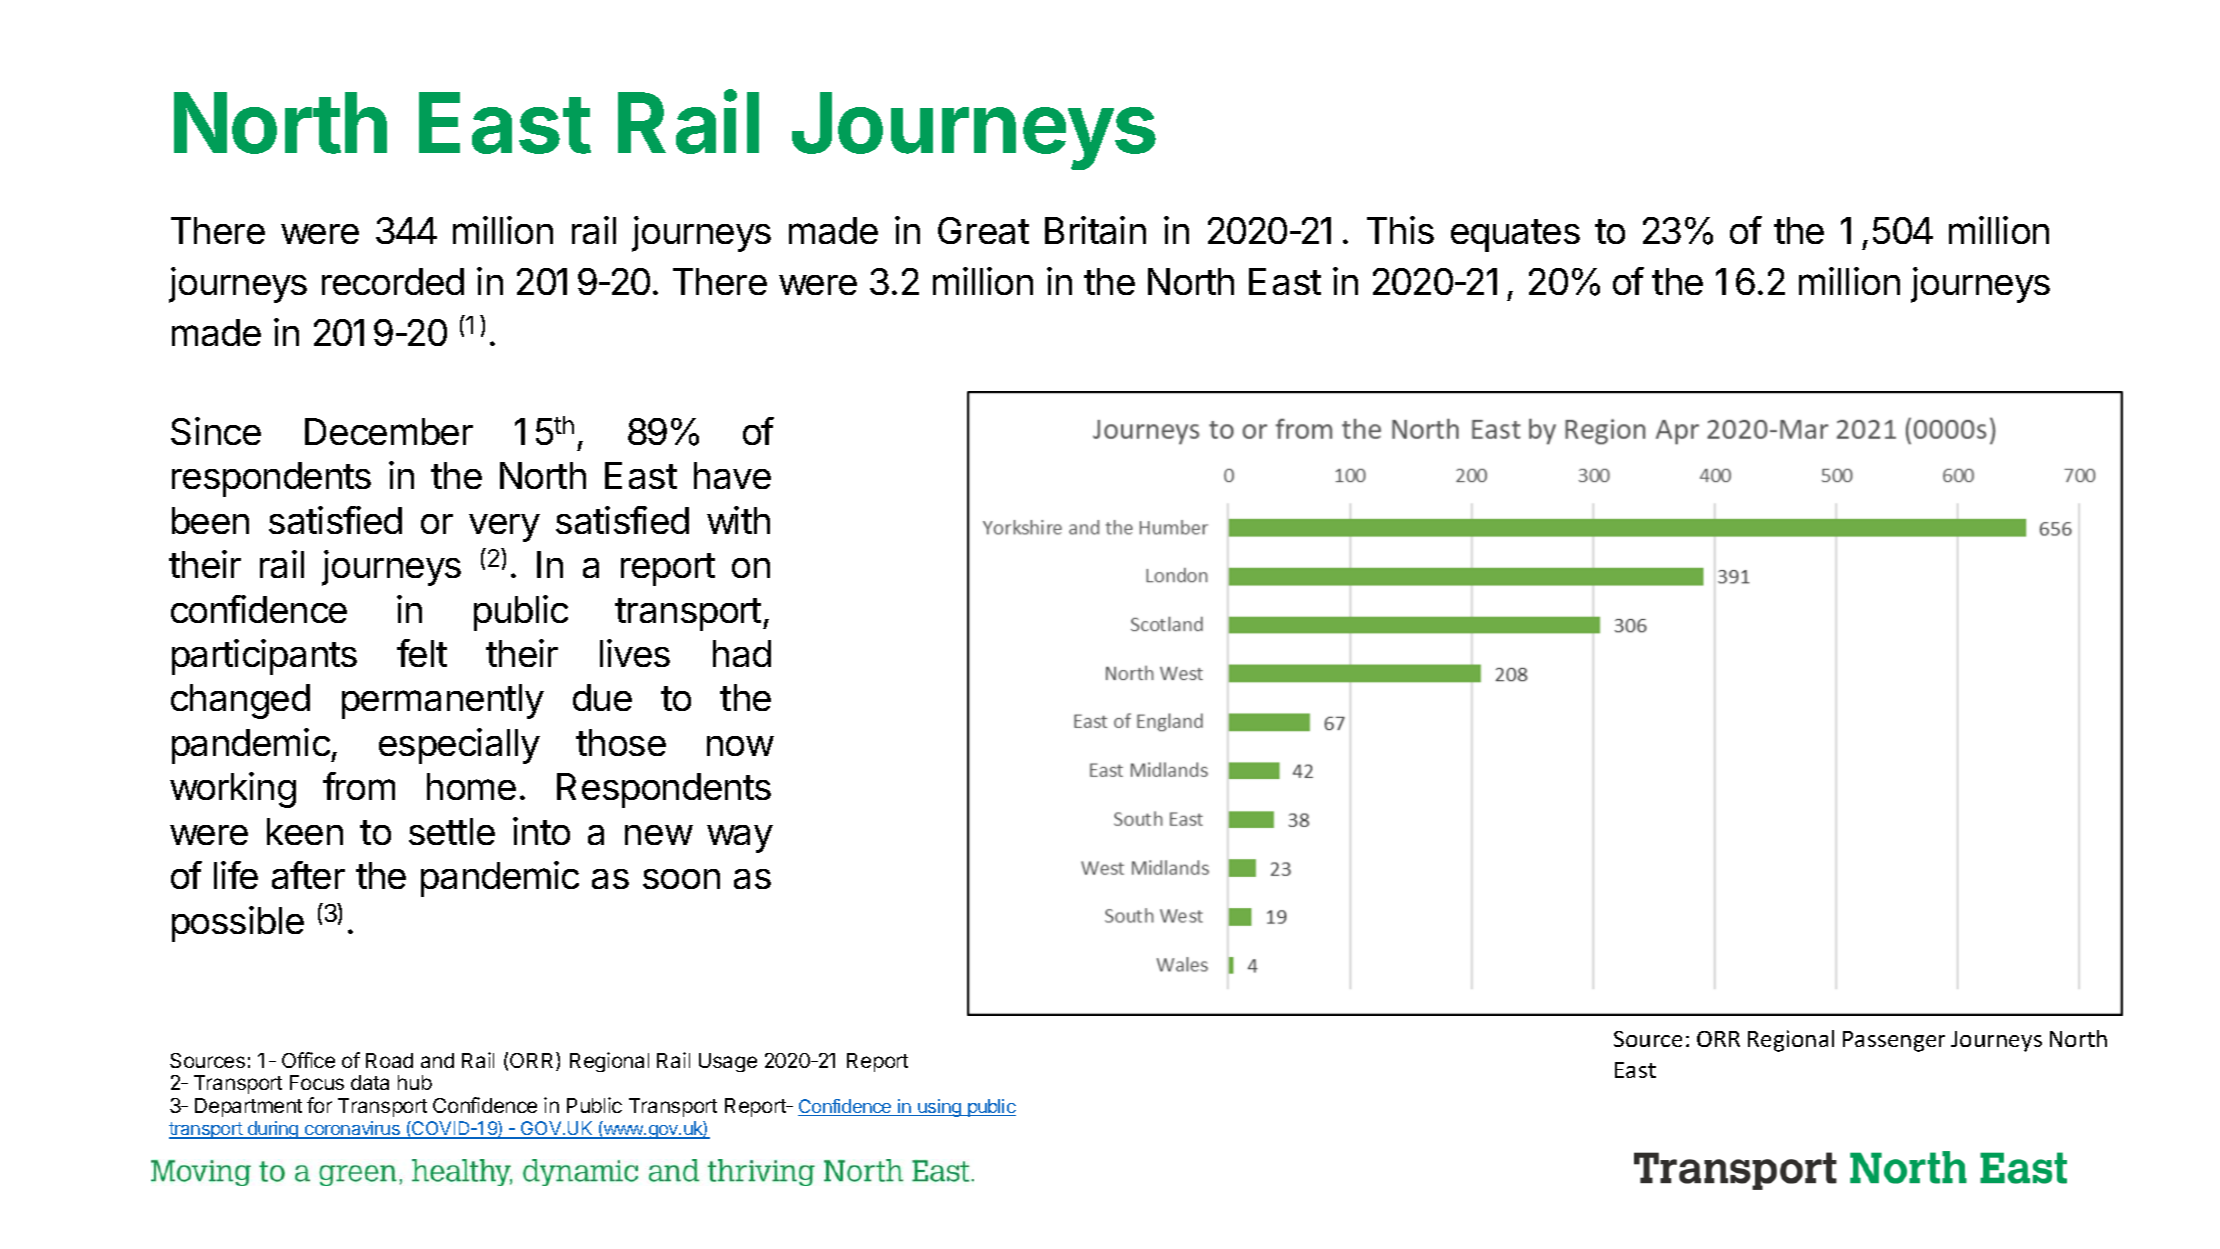 The width and height of the screenshot is (2220, 1249). What do you see at coordinates (389, 431) in the screenshot?
I see `December` at bounding box center [389, 431].
